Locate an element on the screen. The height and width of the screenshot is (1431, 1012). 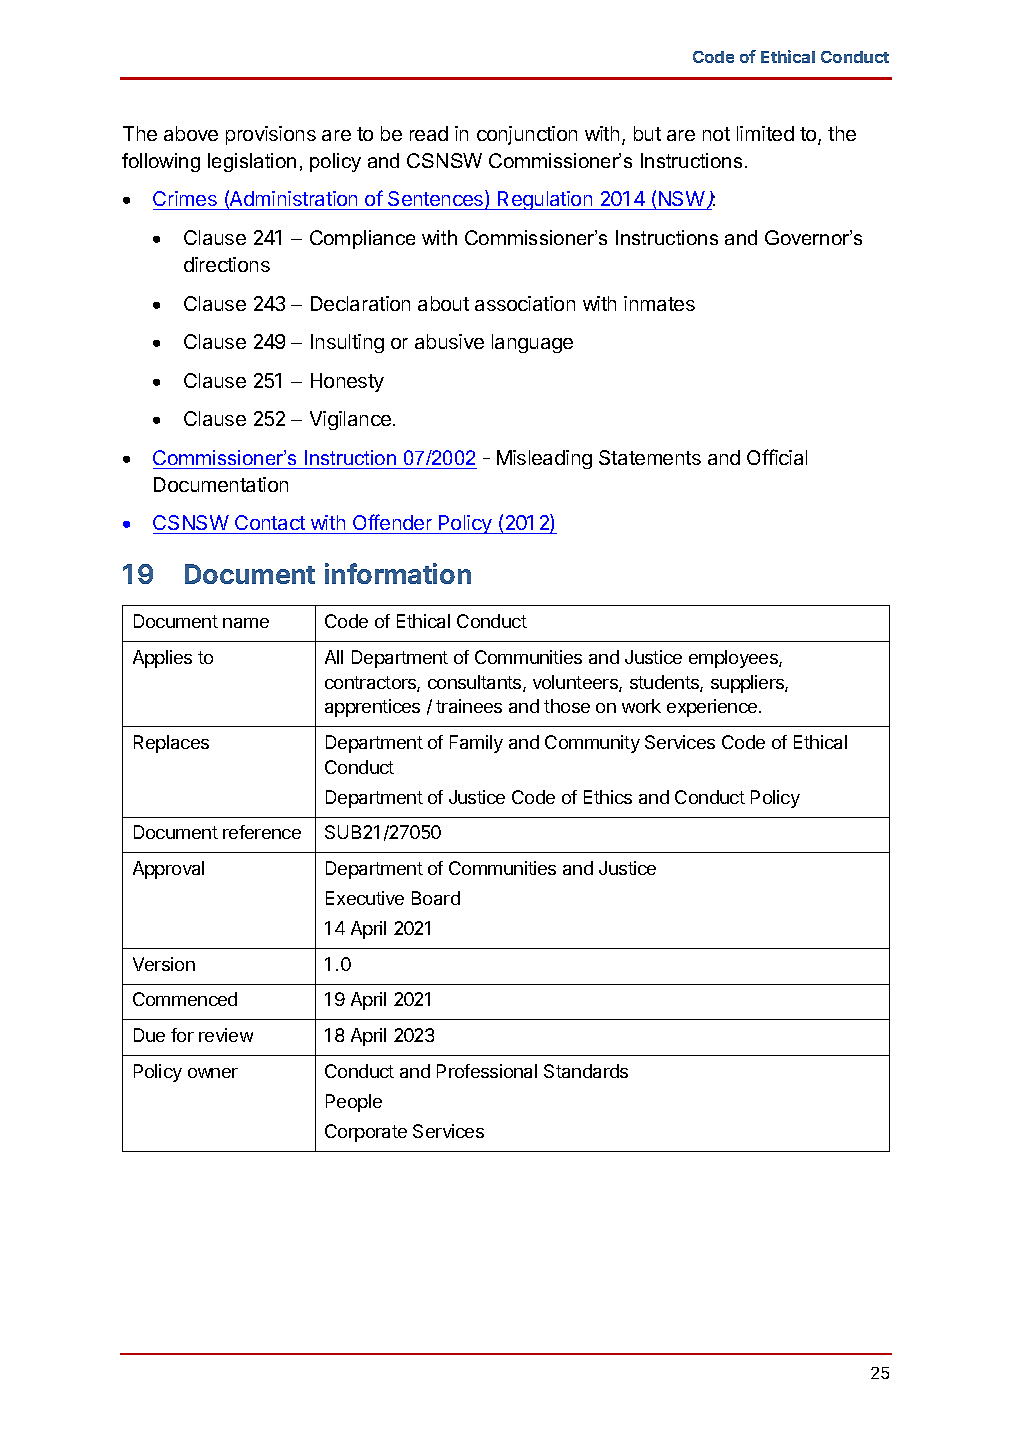
legislation is located at coordinates (252, 162).
